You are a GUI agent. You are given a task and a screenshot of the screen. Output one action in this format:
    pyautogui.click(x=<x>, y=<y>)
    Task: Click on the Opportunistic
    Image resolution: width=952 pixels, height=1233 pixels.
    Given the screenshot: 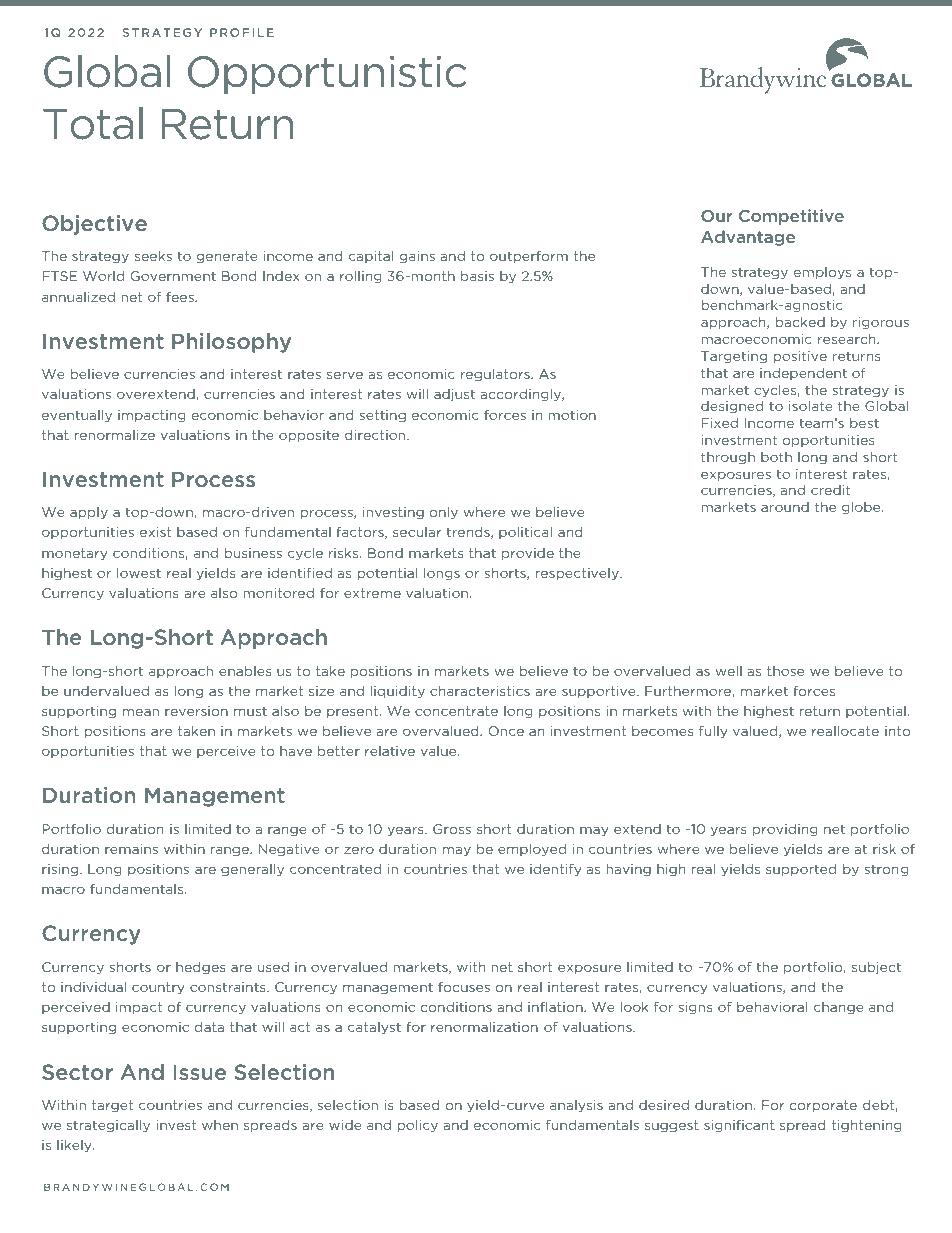 What is the action you would take?
    pyautogui.click(x=327, y=75)
